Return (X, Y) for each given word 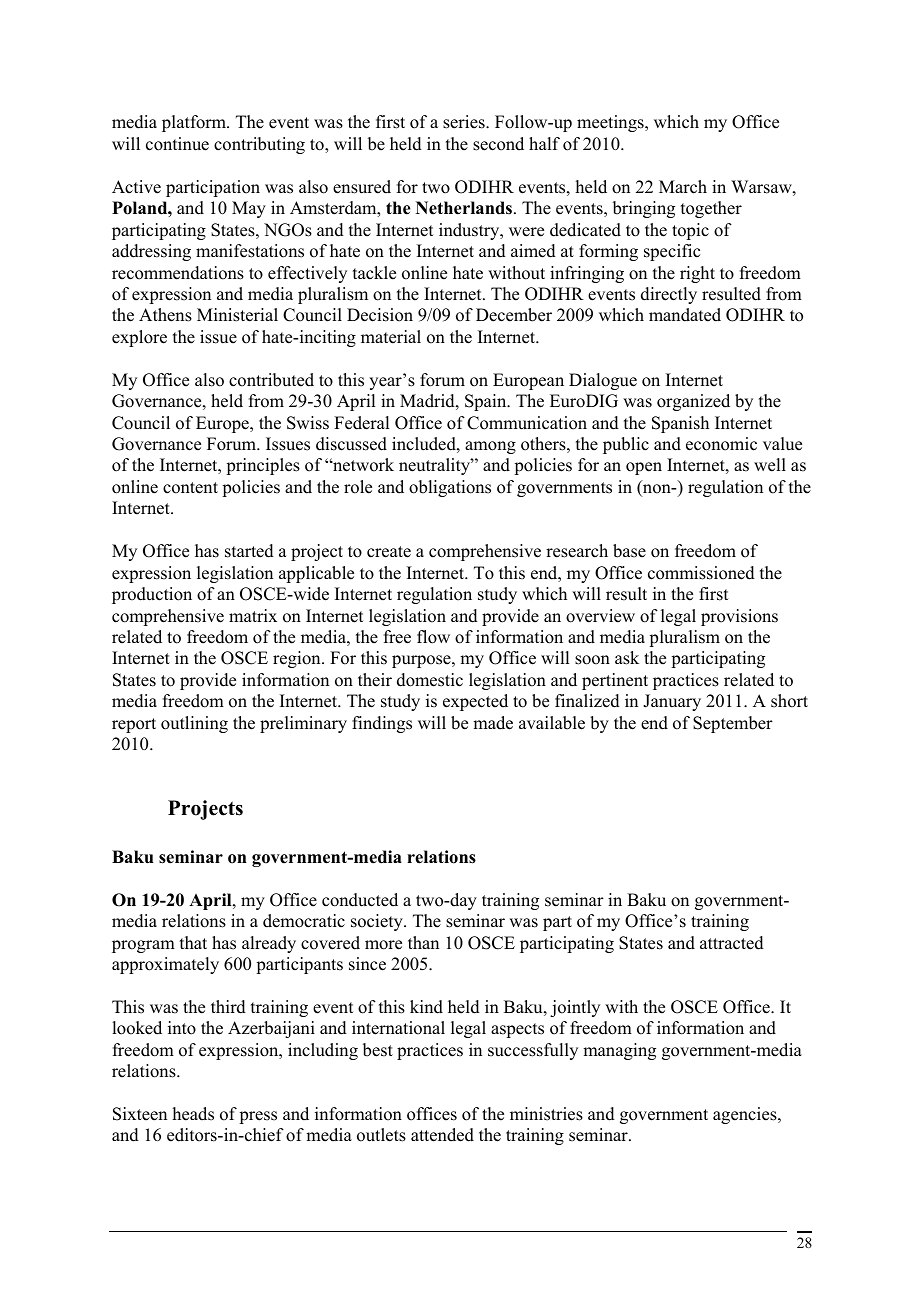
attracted (732, 943)
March (683, 187)
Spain (487, 402)
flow (433, 637)
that (193, 942)
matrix (253, 615)
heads (193, 1114)
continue (177, 144)
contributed (271, 380)
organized (693, 402)
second (498, 144)
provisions (739, 617)
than (423, 942)
